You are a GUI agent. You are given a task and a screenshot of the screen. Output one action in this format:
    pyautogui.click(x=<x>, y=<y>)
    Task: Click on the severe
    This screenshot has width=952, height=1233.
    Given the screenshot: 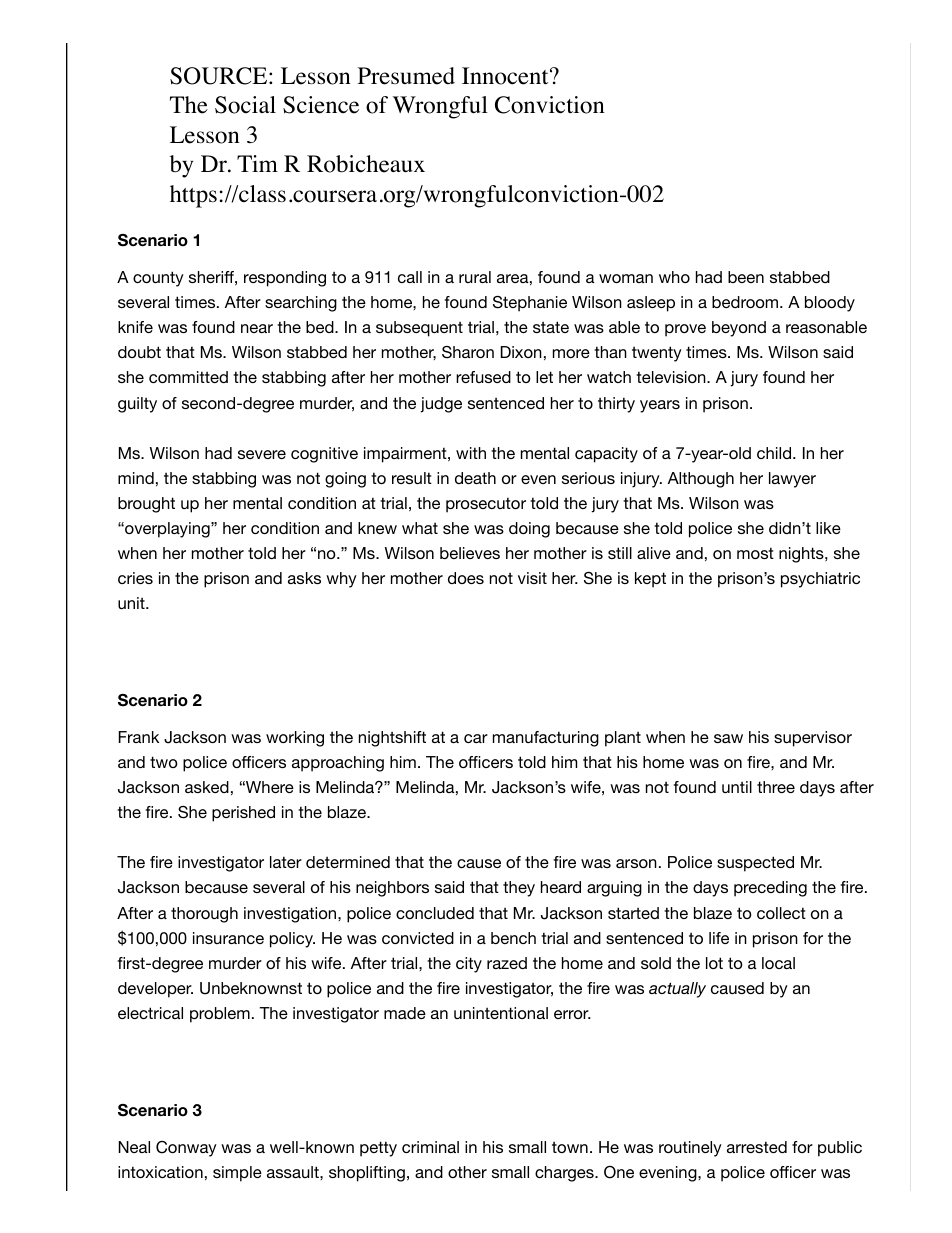 What is the action you would take?
    pyautogui.click(x=262, y=454)
